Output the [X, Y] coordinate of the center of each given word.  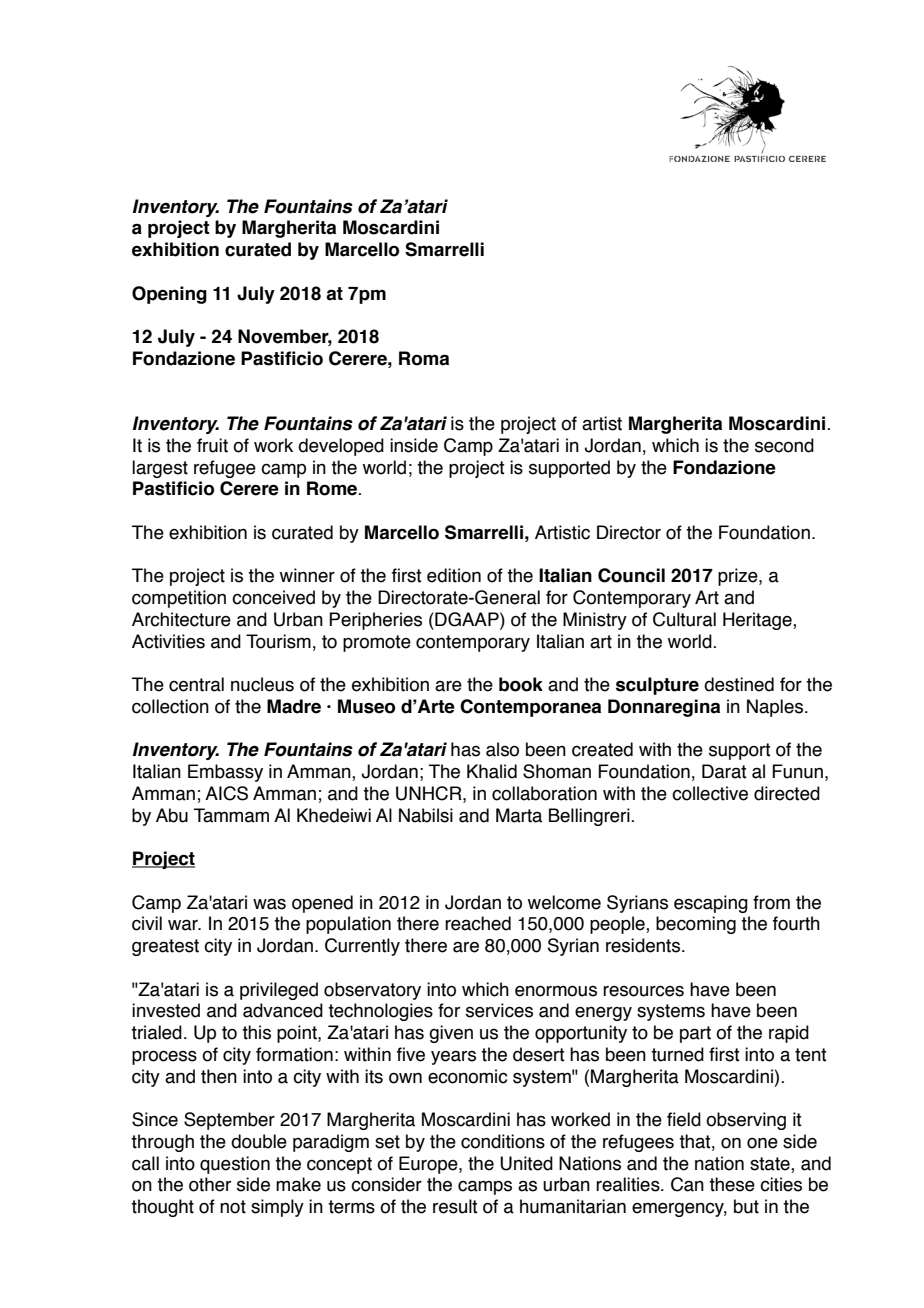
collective [710, 793]
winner [307, 575]
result [455, 1206]
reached [478, 923]
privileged [279, 991]
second [784, 445]
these [732, 1184]
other [210, 1184]
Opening [169, 295]
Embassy [225, 773]
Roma [424, 358]
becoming [696, 925]
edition [454, 575]
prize [739, 577]
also [502, 749]
